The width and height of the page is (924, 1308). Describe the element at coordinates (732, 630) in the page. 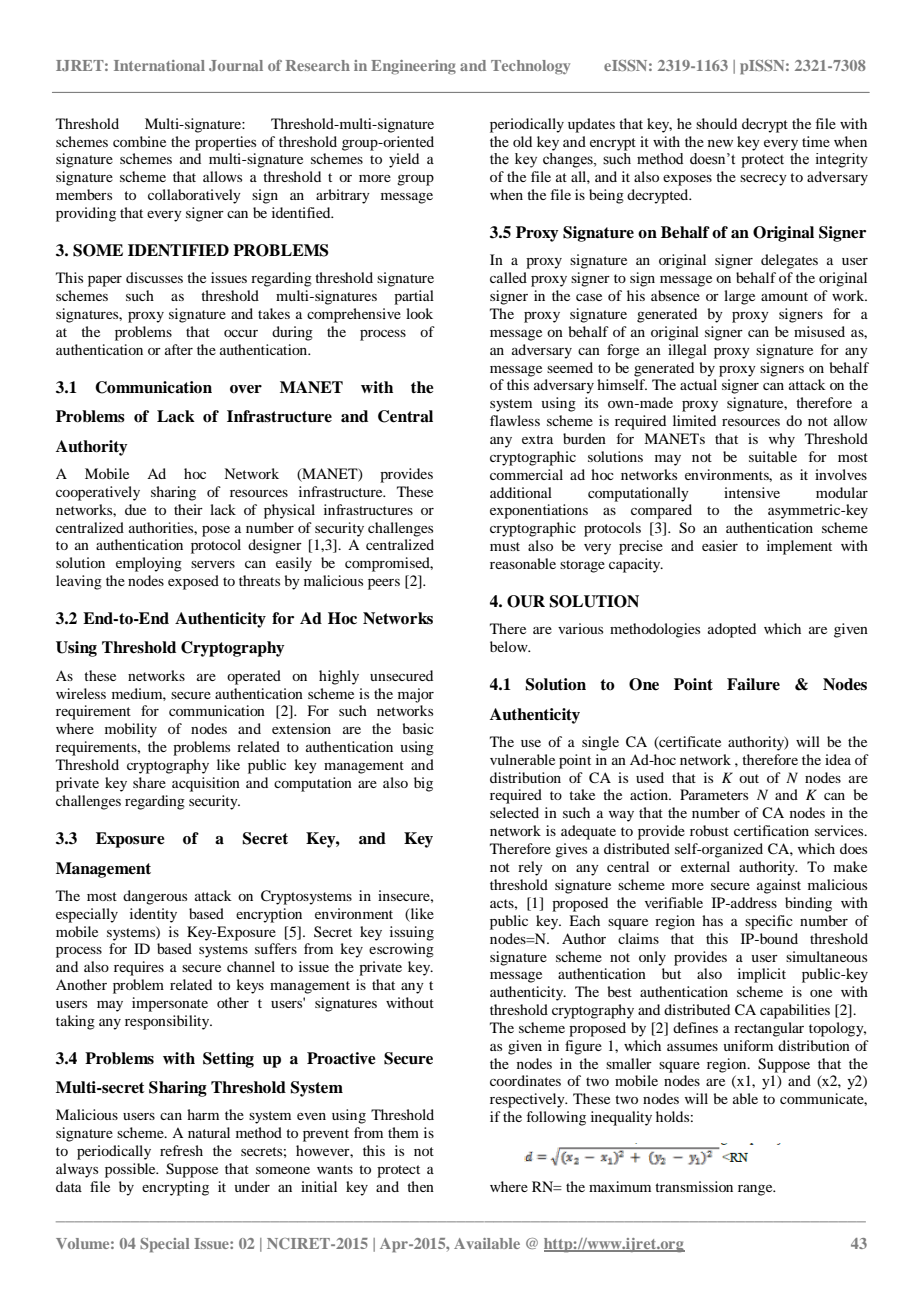

I see `adopted` at that location.
